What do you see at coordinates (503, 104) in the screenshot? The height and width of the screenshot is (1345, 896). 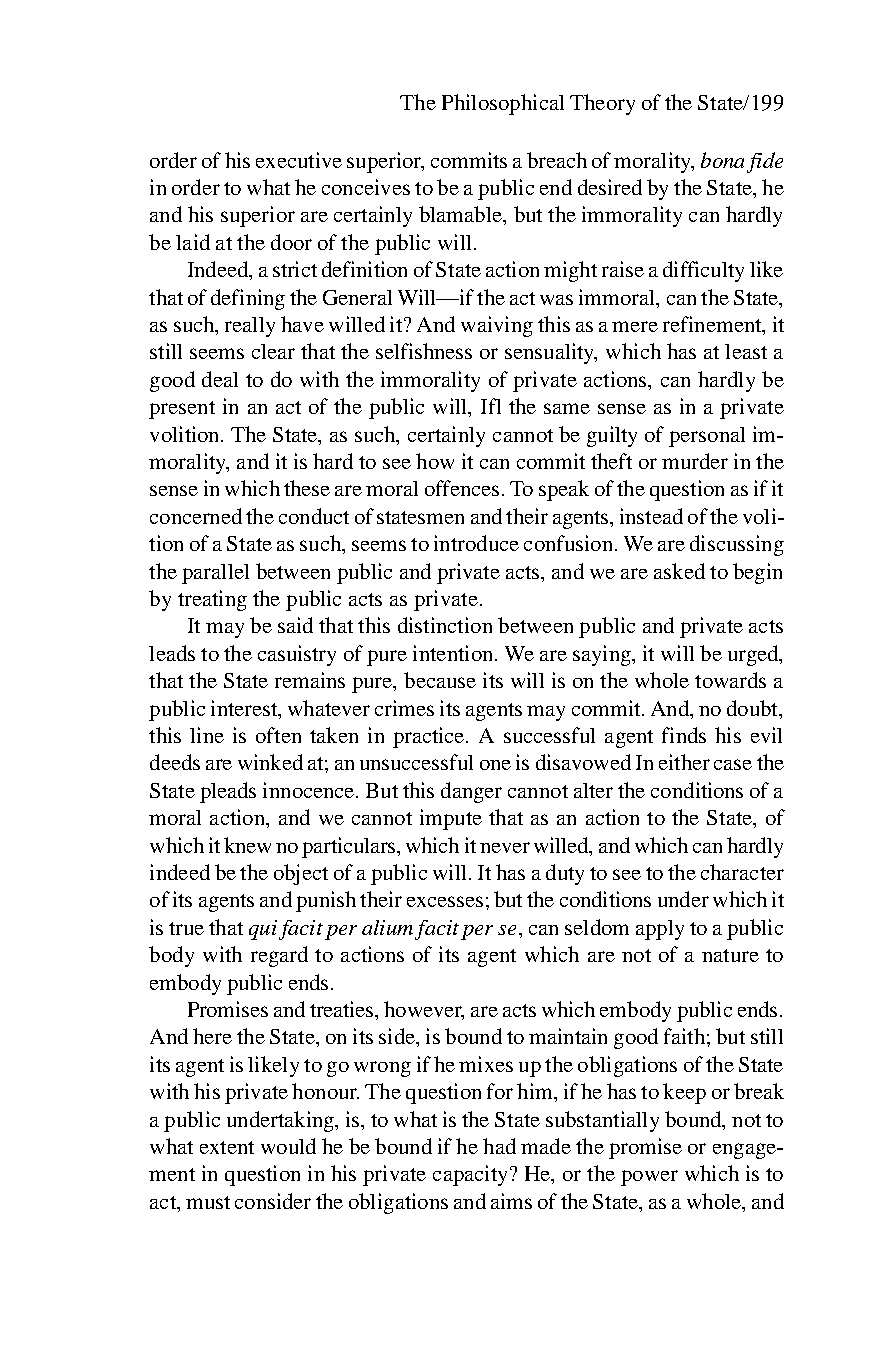 I see `Philosophical` at bounding box center [503, 104].
